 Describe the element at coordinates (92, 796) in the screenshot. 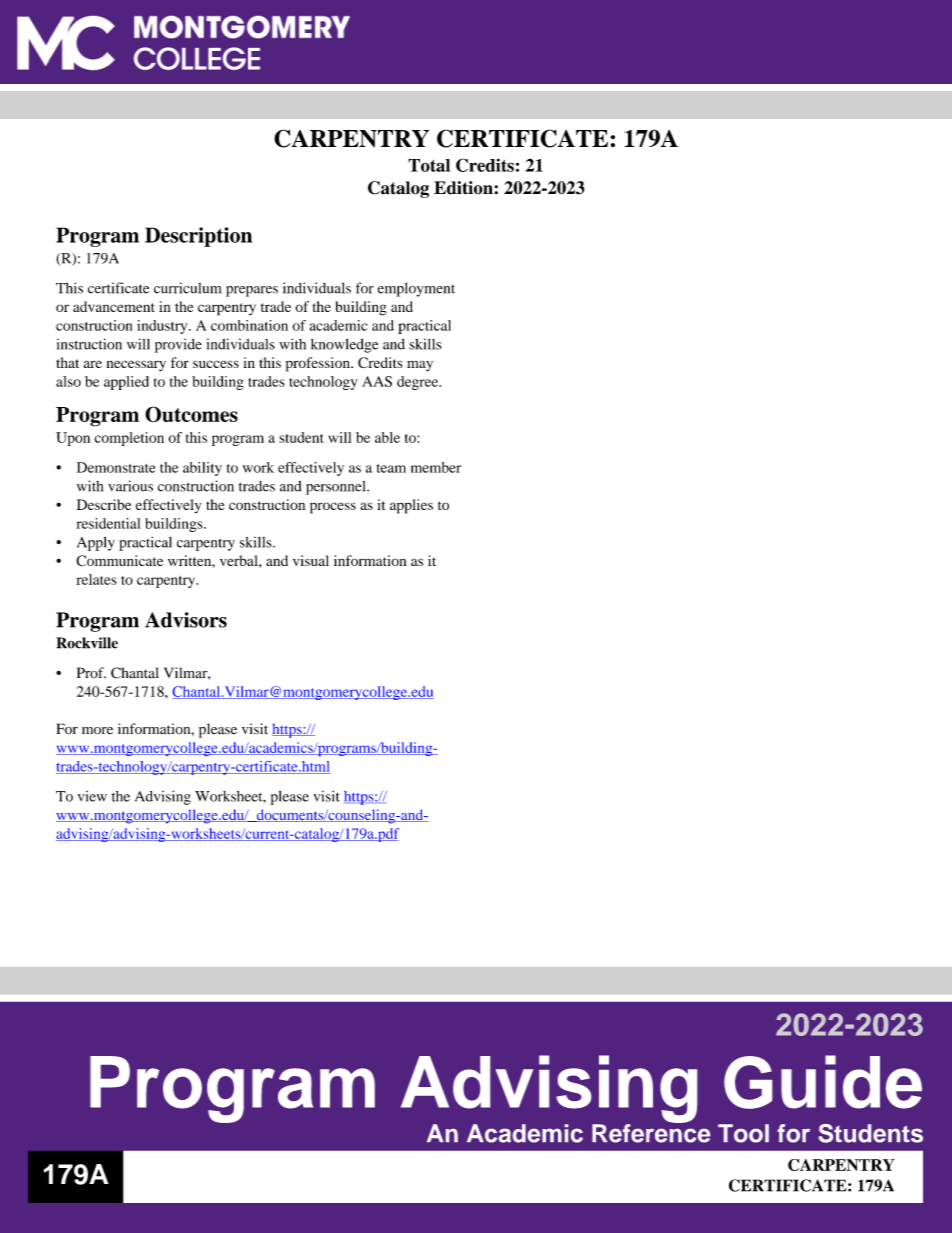

I see `view` at that location.
